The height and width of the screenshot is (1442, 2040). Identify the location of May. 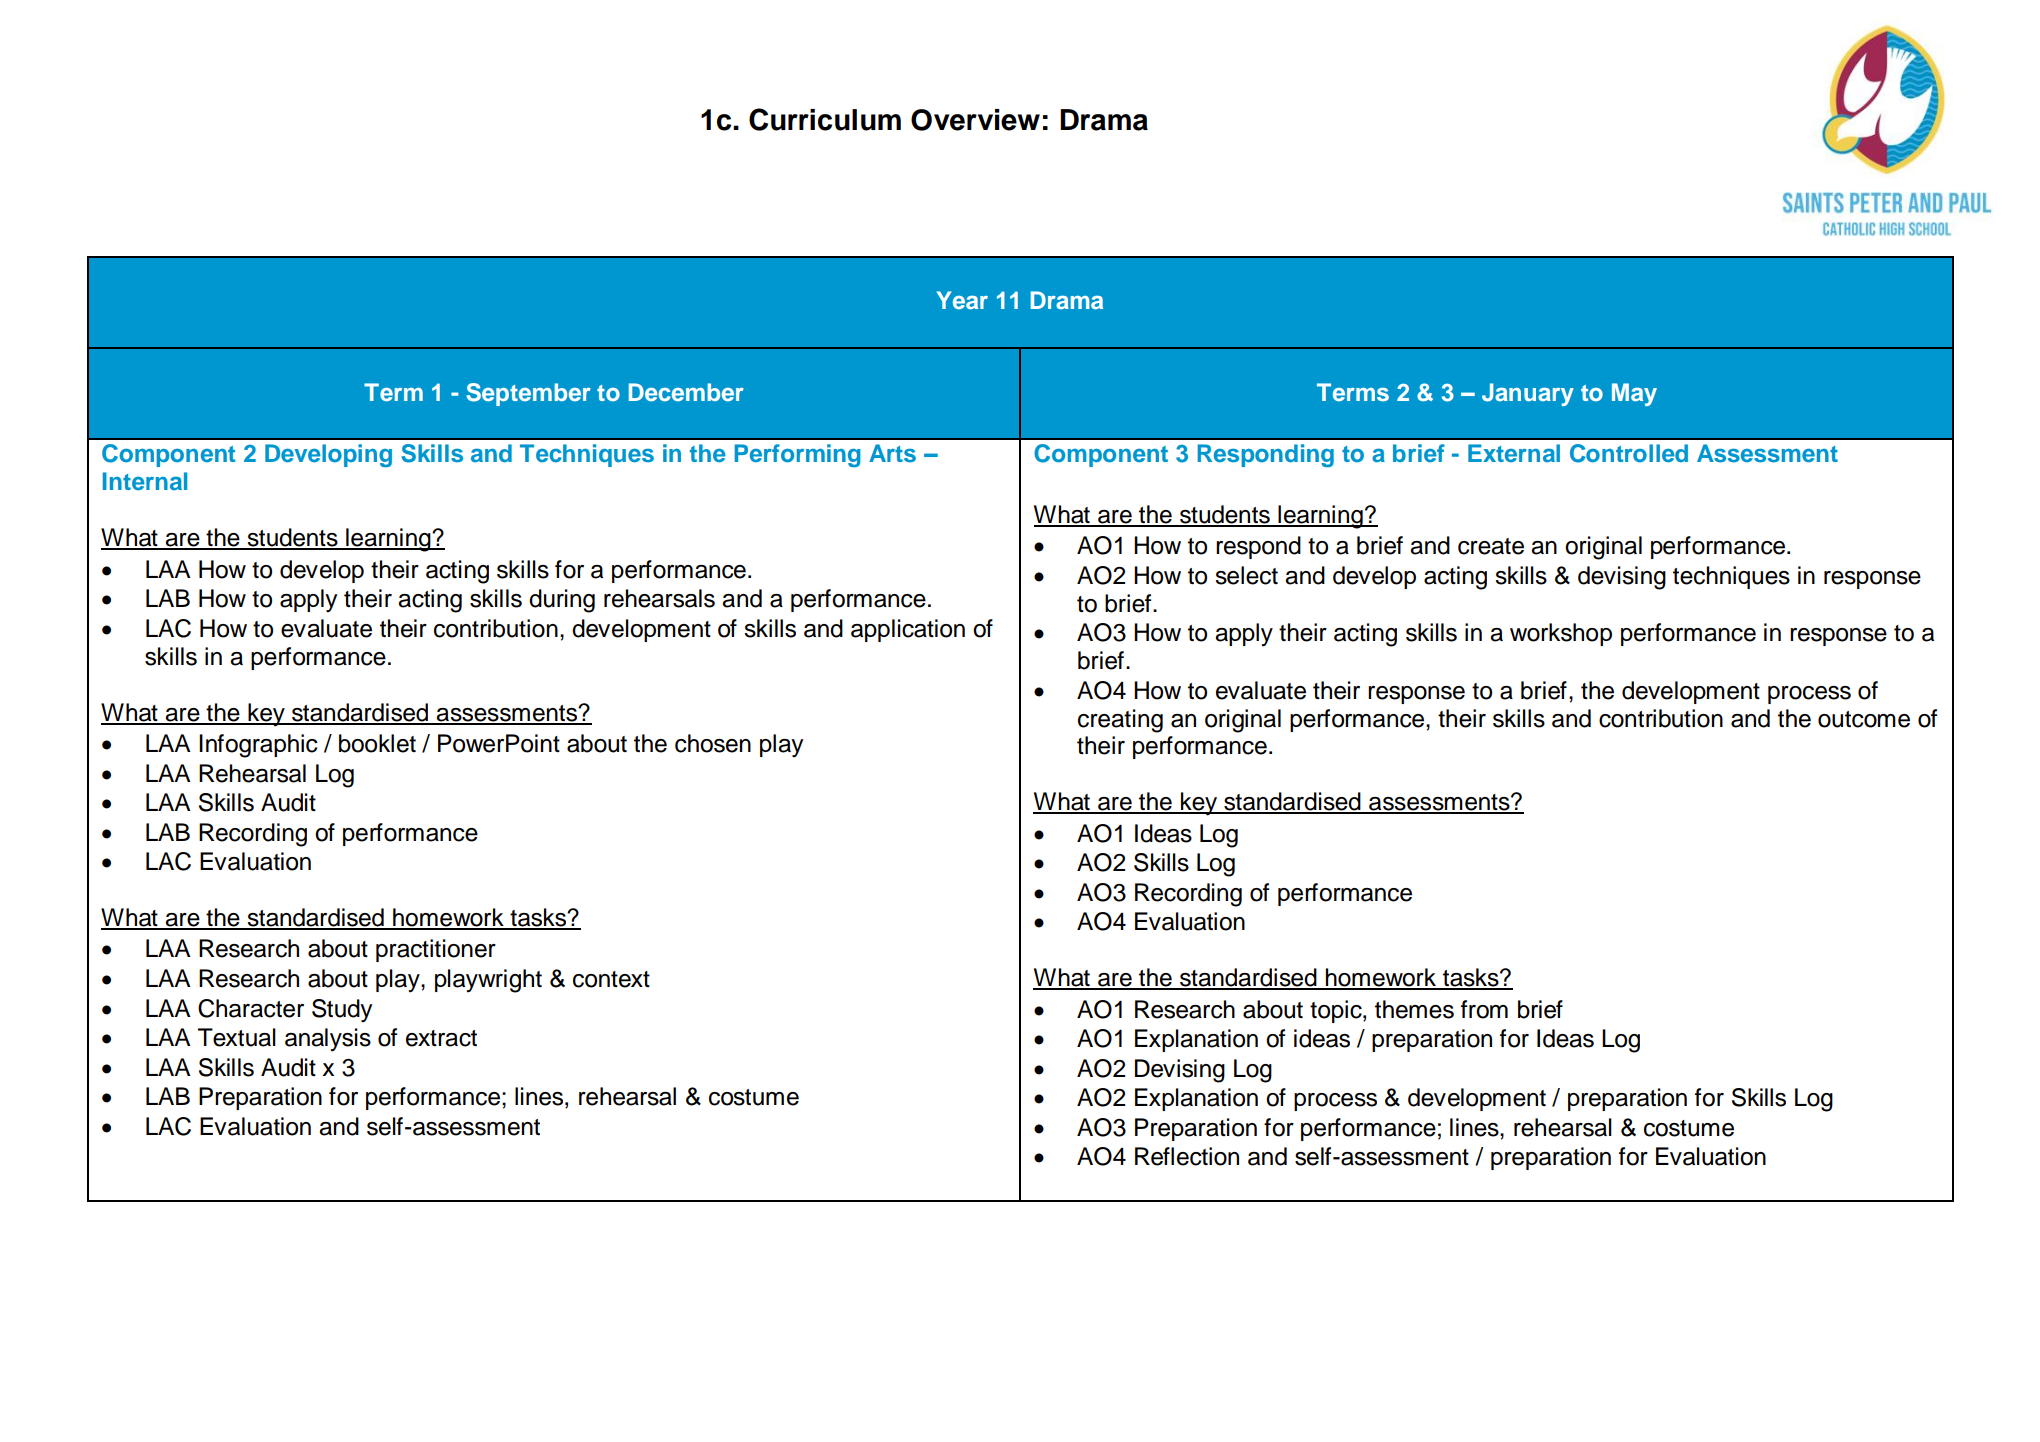
(1634, 394).
